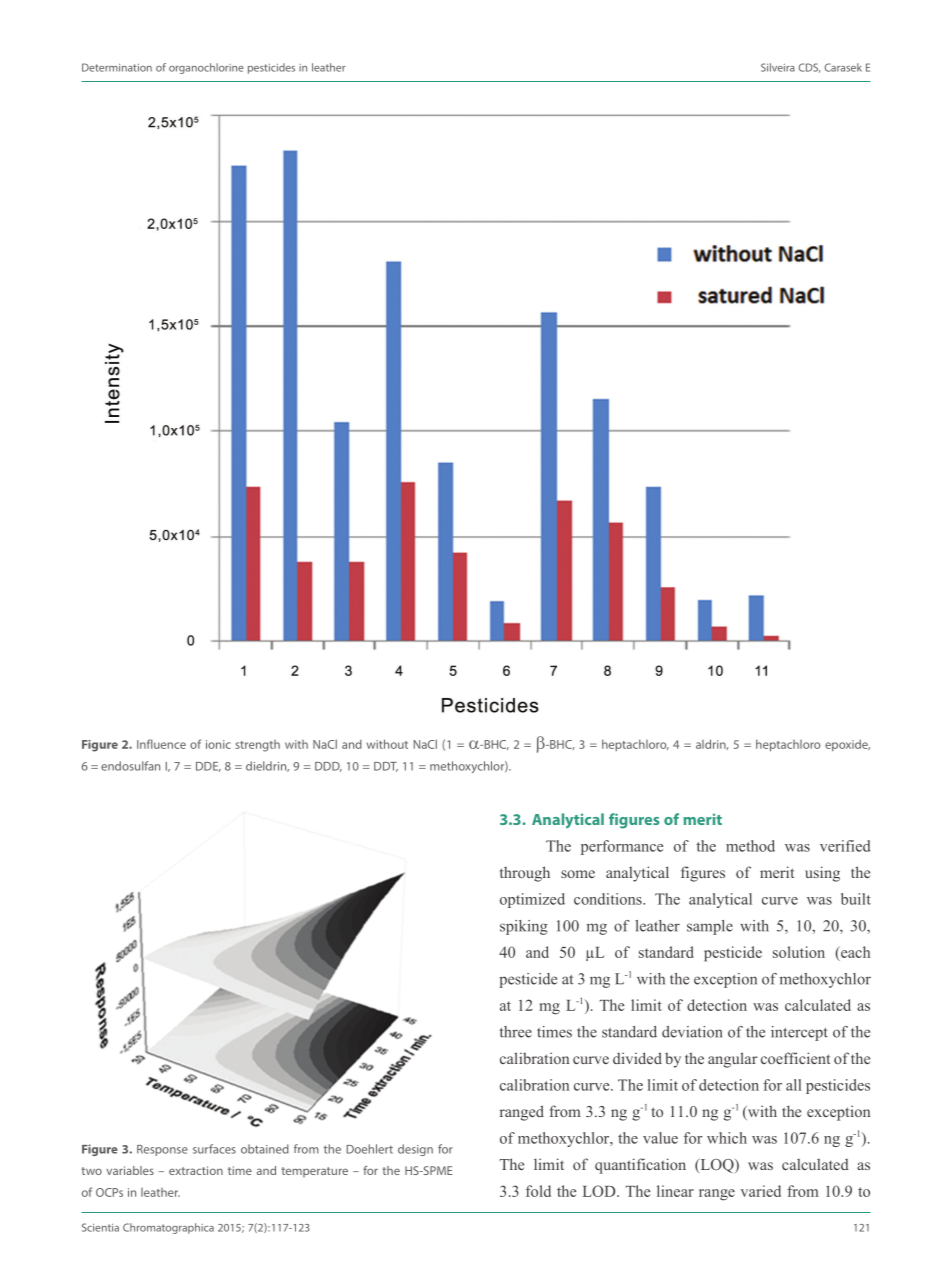 The width and height of the image is (952, 1278). What do you see at coordinates (750, 846) in the image?
I see `method` at bounding box center [750, 846].
